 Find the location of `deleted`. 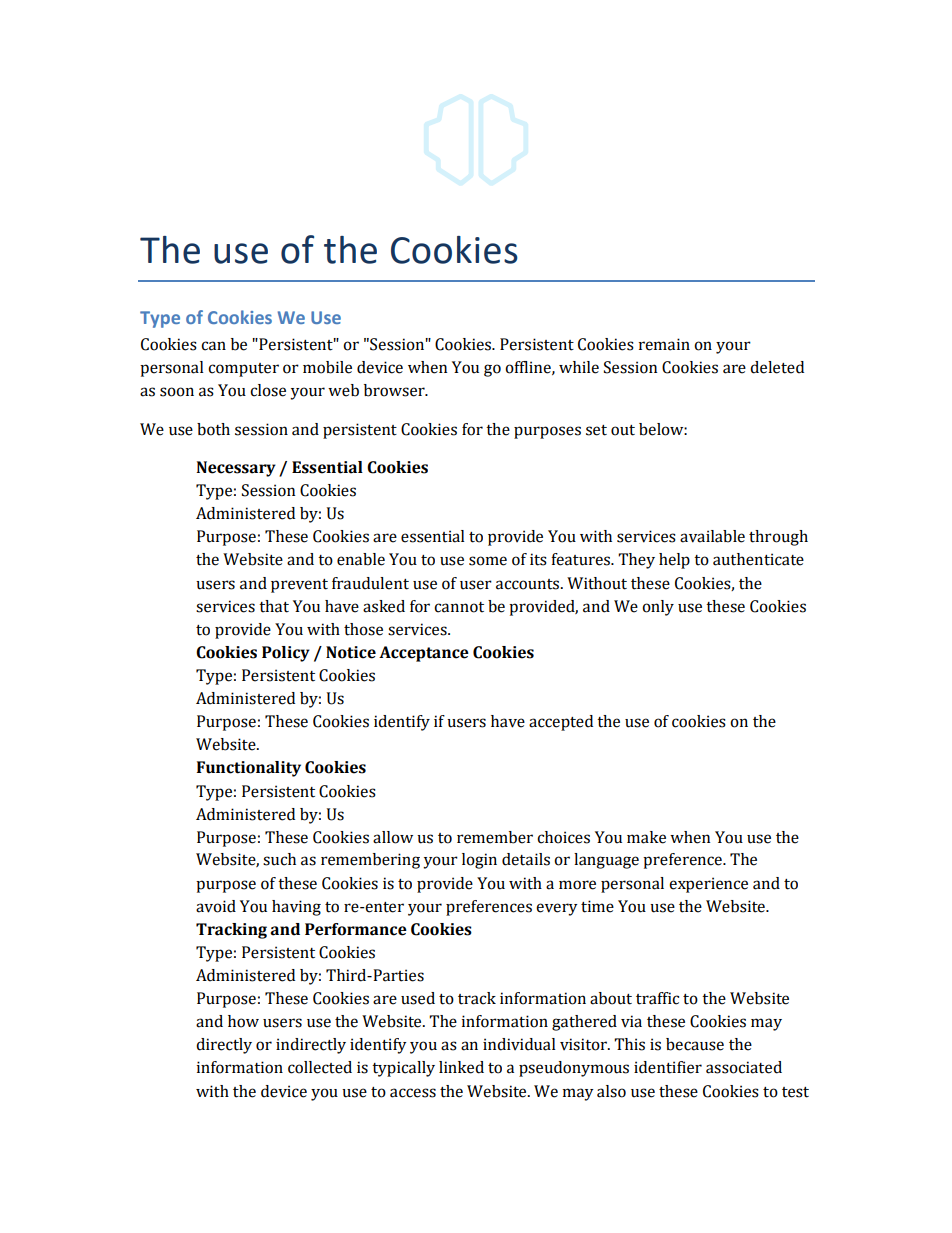

deleted is located at coordinates (777, 367).
